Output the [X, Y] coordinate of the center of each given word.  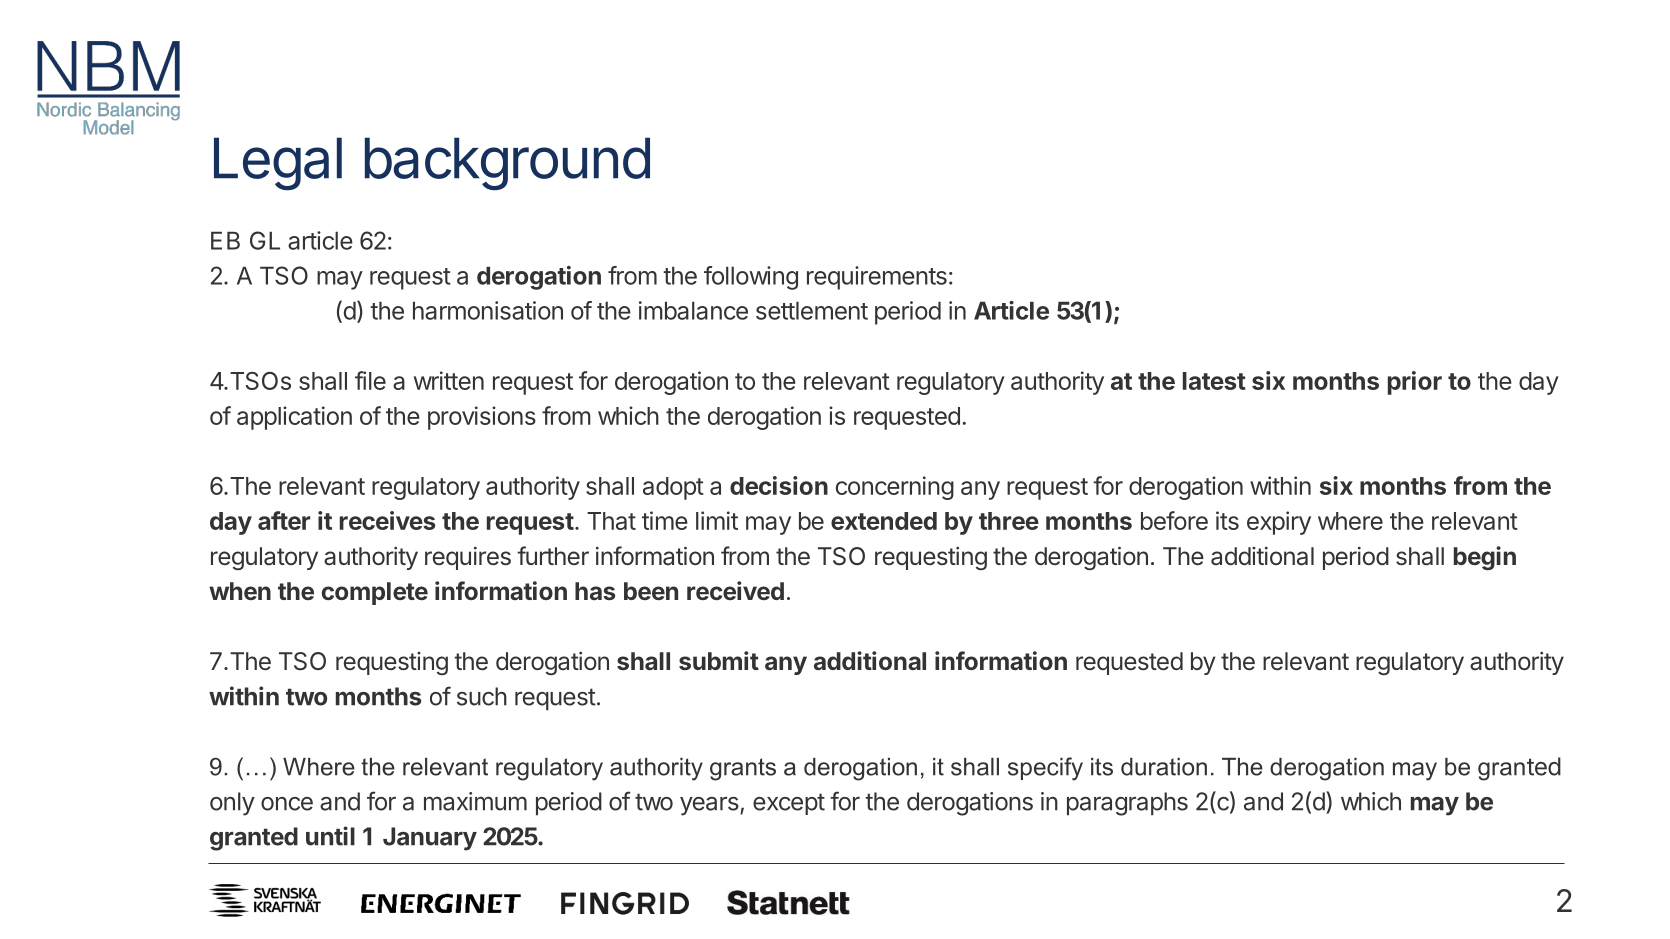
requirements [877, 278]
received [735, 590]
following [751, 278]
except [789, 804]
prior [1415, 383]
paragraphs [1127, 804]
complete [374, 593]
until [330, 836]
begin [1485, 558]
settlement [812, 310]
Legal [278, 164]
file [370, 380]
